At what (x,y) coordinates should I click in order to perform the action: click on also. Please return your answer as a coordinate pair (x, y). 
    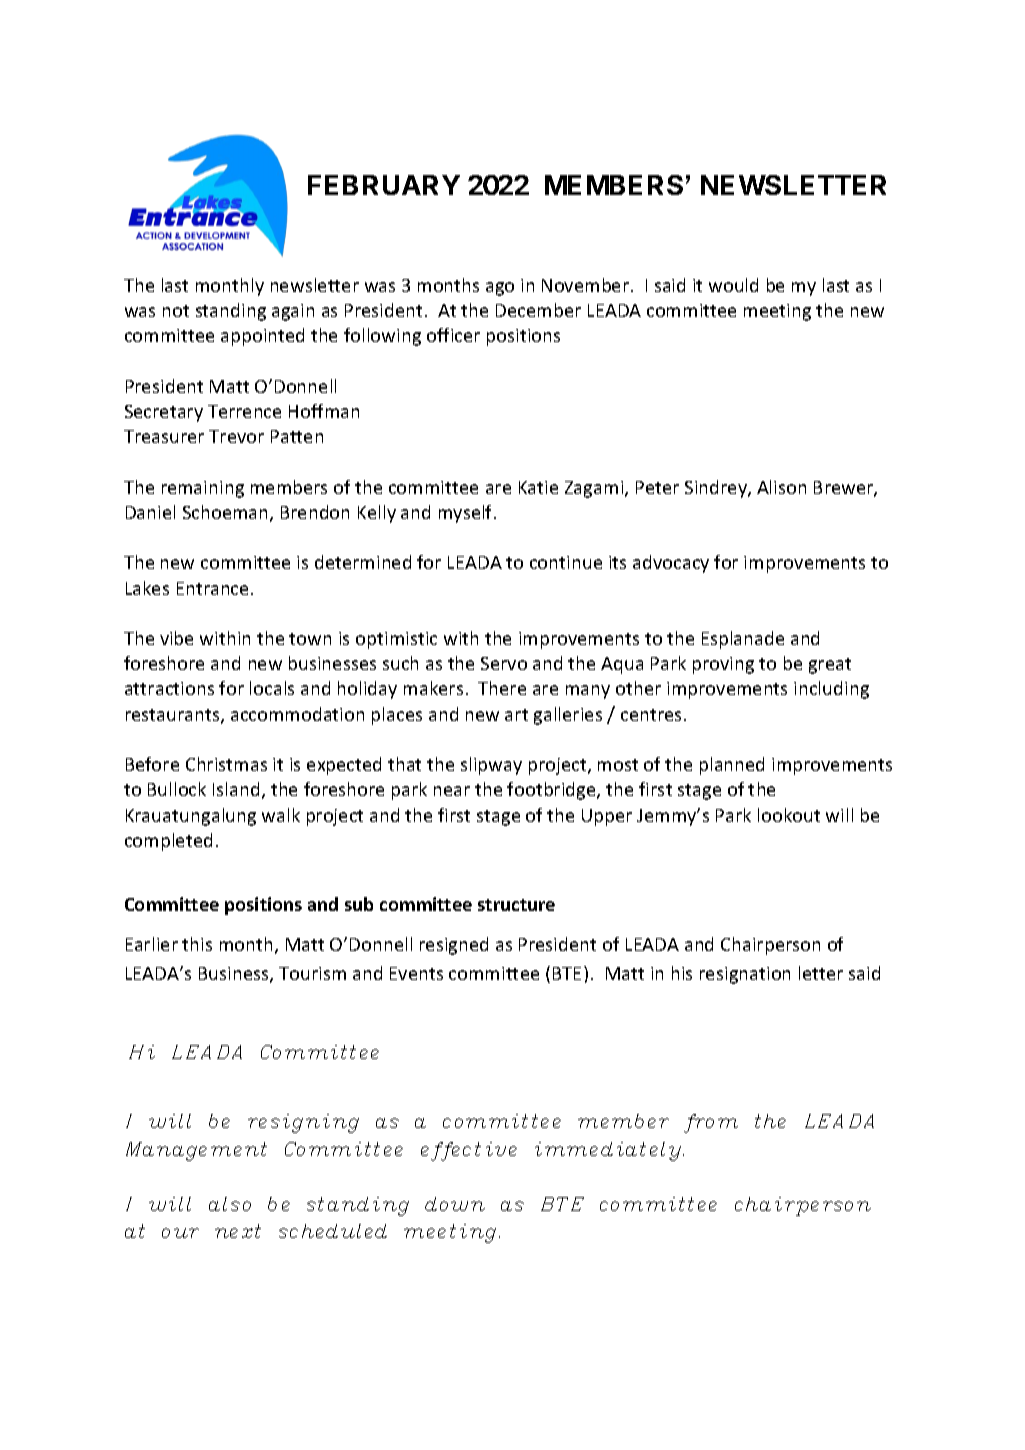
    Looking at the image, I should click on (230, 1204).
